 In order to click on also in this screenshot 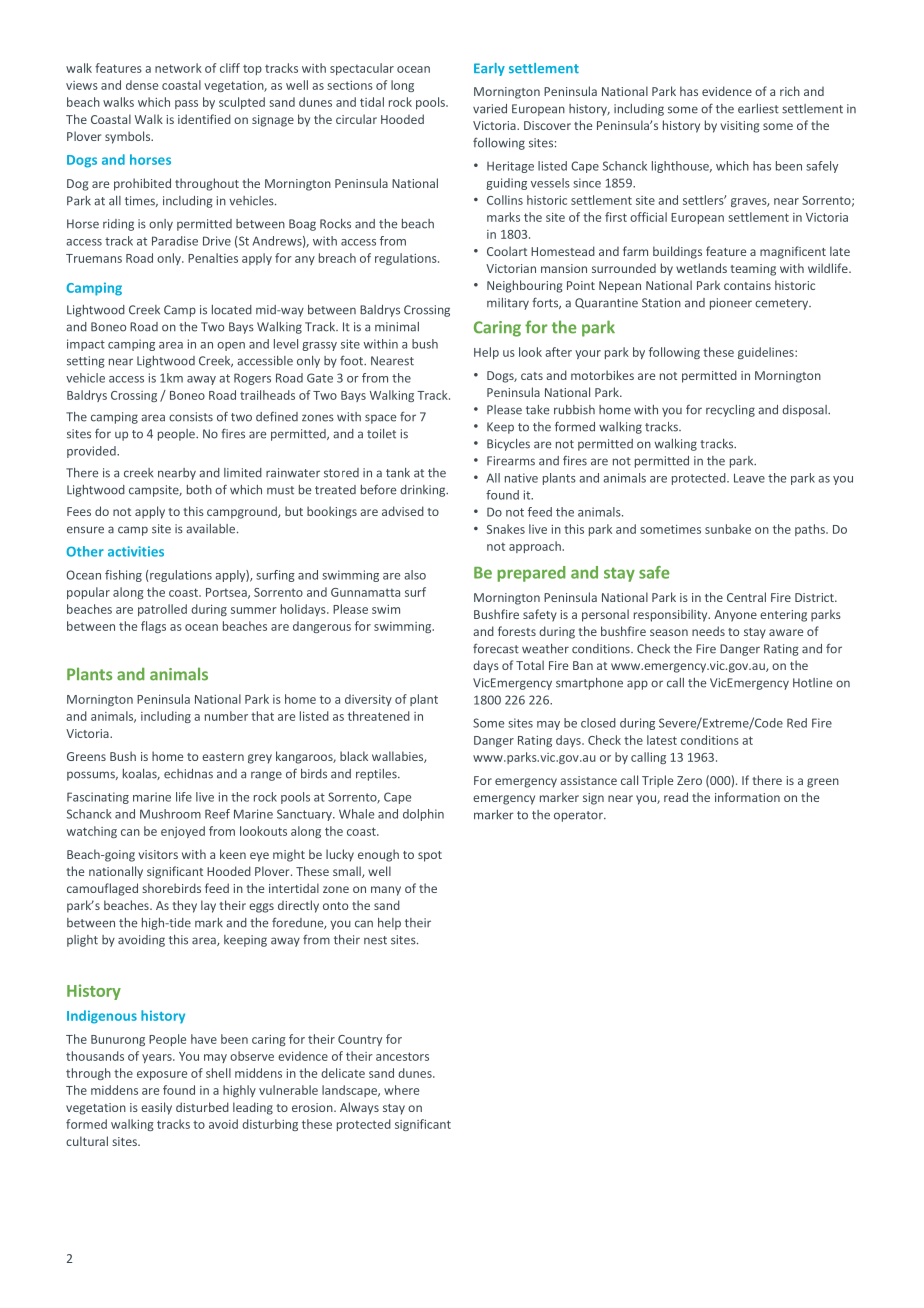, I will do `click(415, 575)`.
